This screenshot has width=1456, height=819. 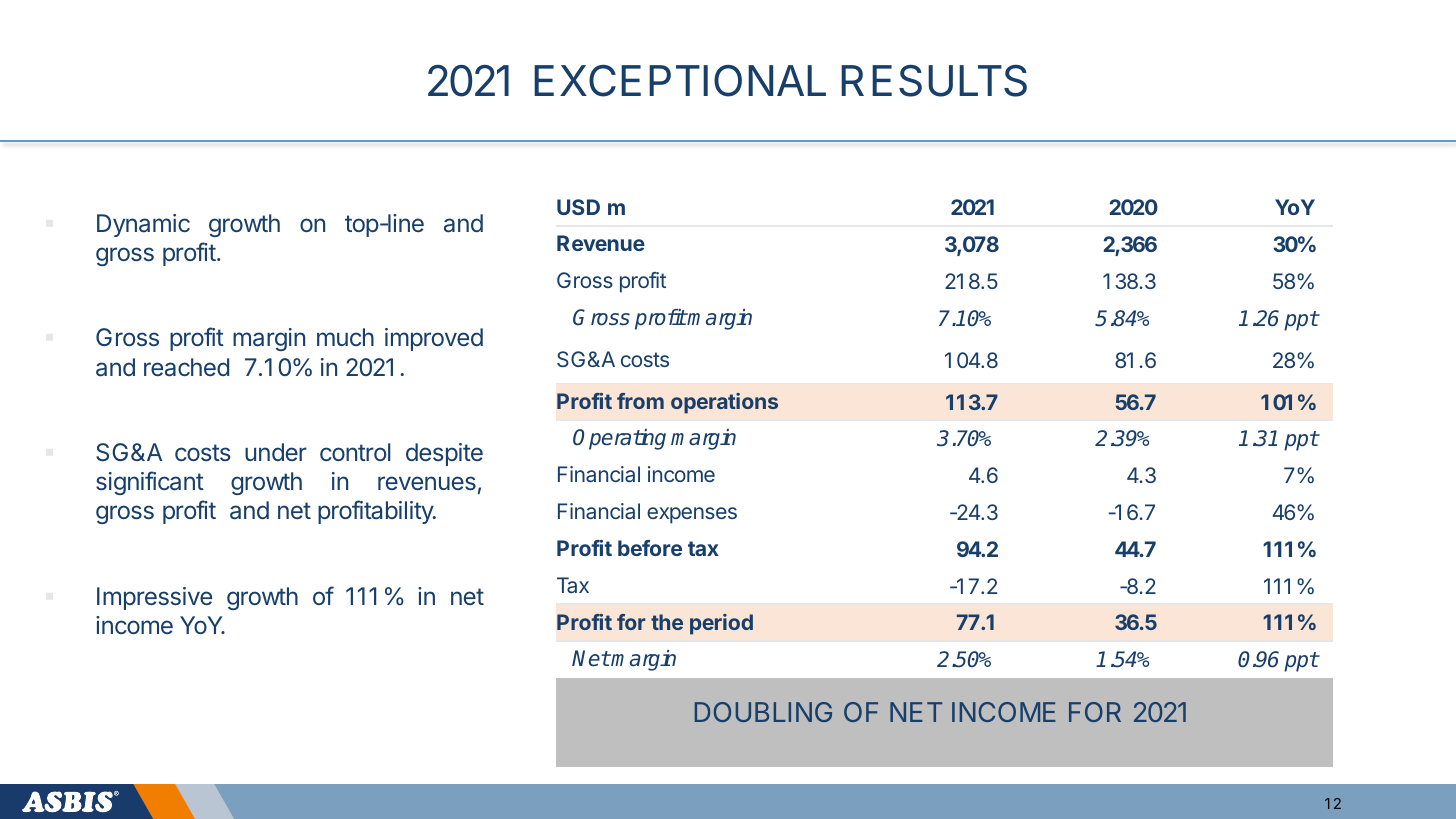 I want to click on Dynamic, so click(x=143, y=225).
